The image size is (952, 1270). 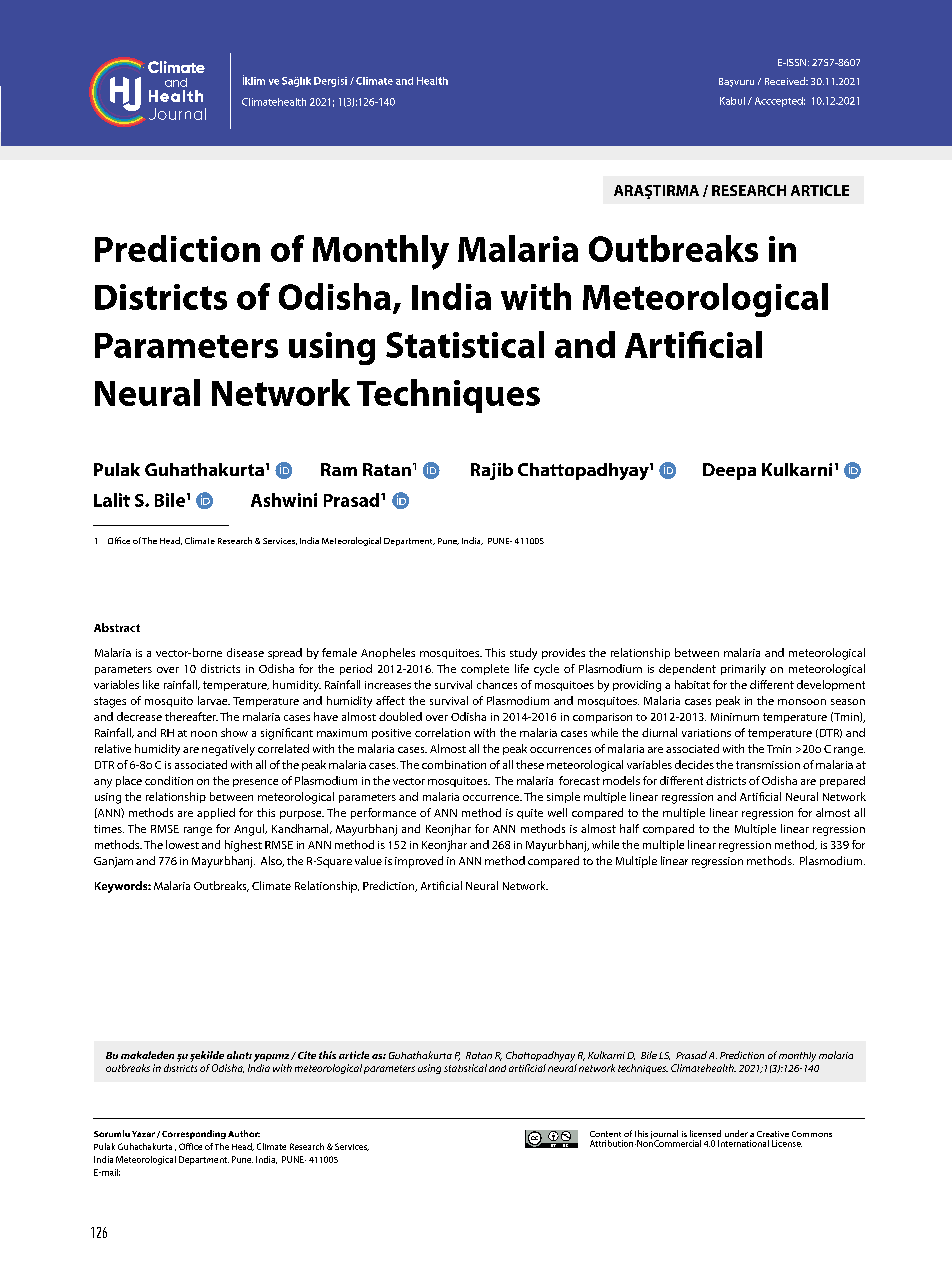 I want to click on Corresponding, so click(x=194, y=1134).
